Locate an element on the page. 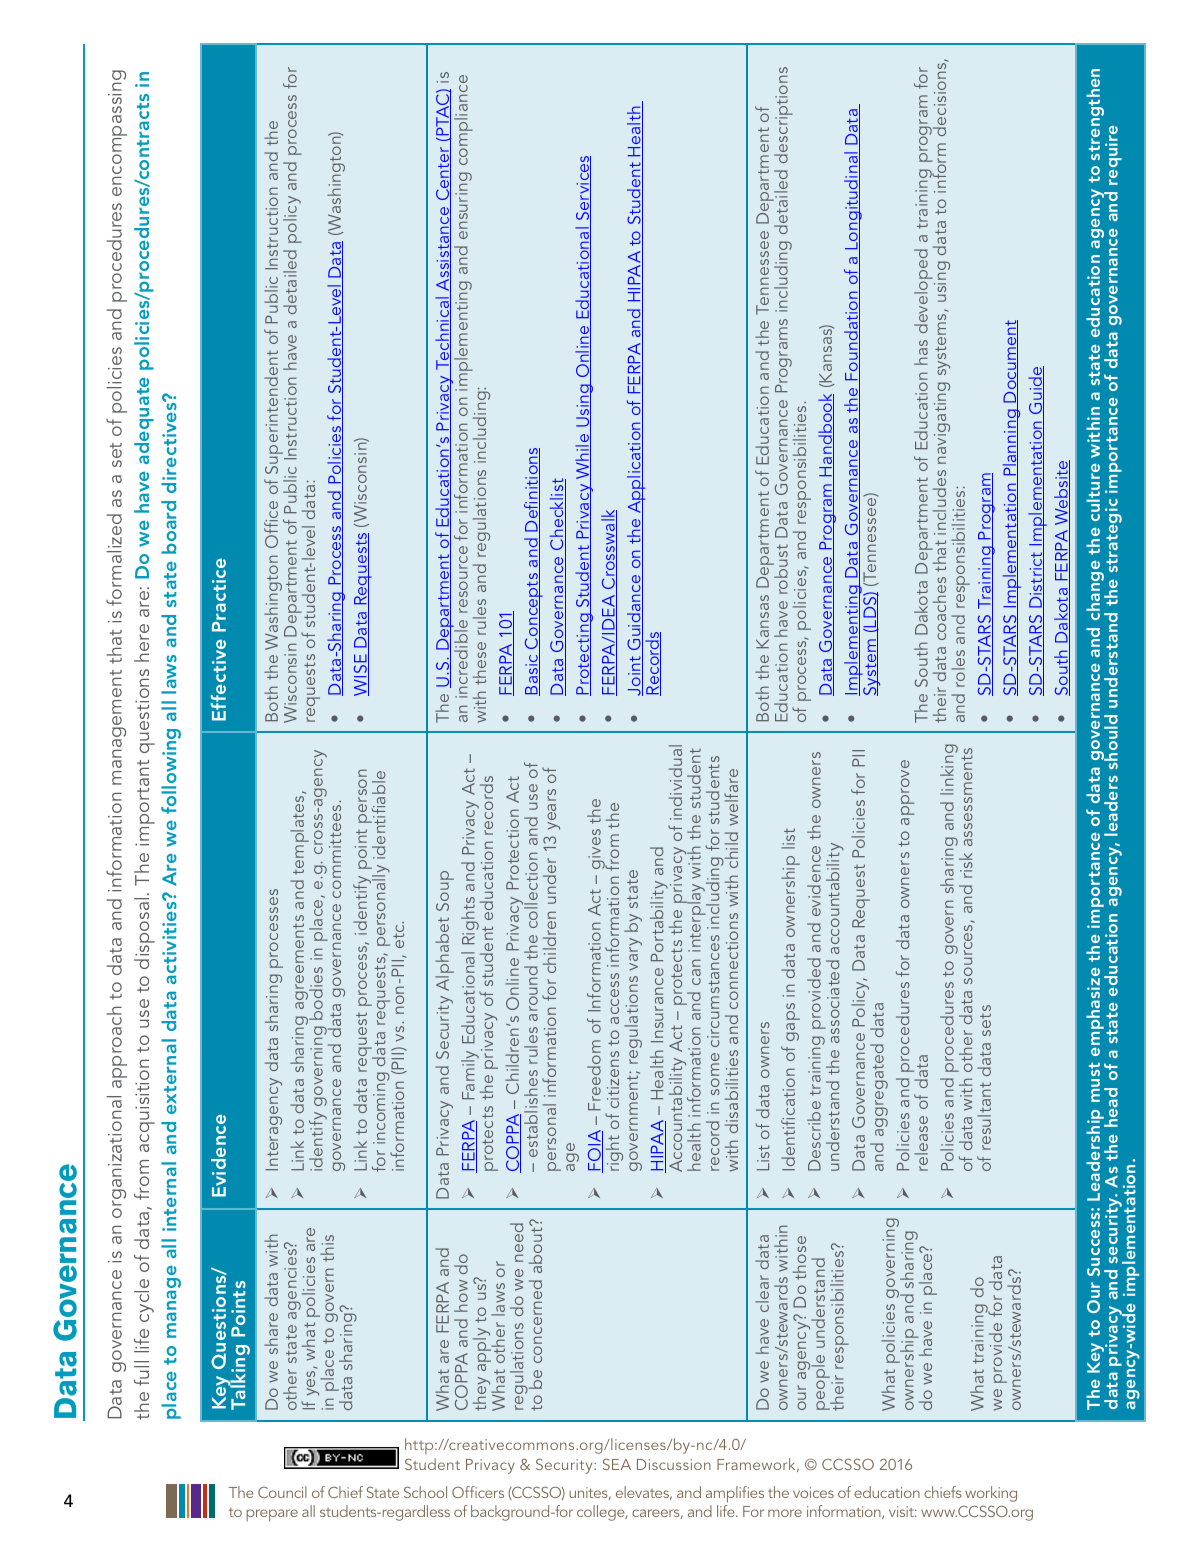 This image has height=1553, width=1200. Discussion is located at coordinates (674, 1464).
